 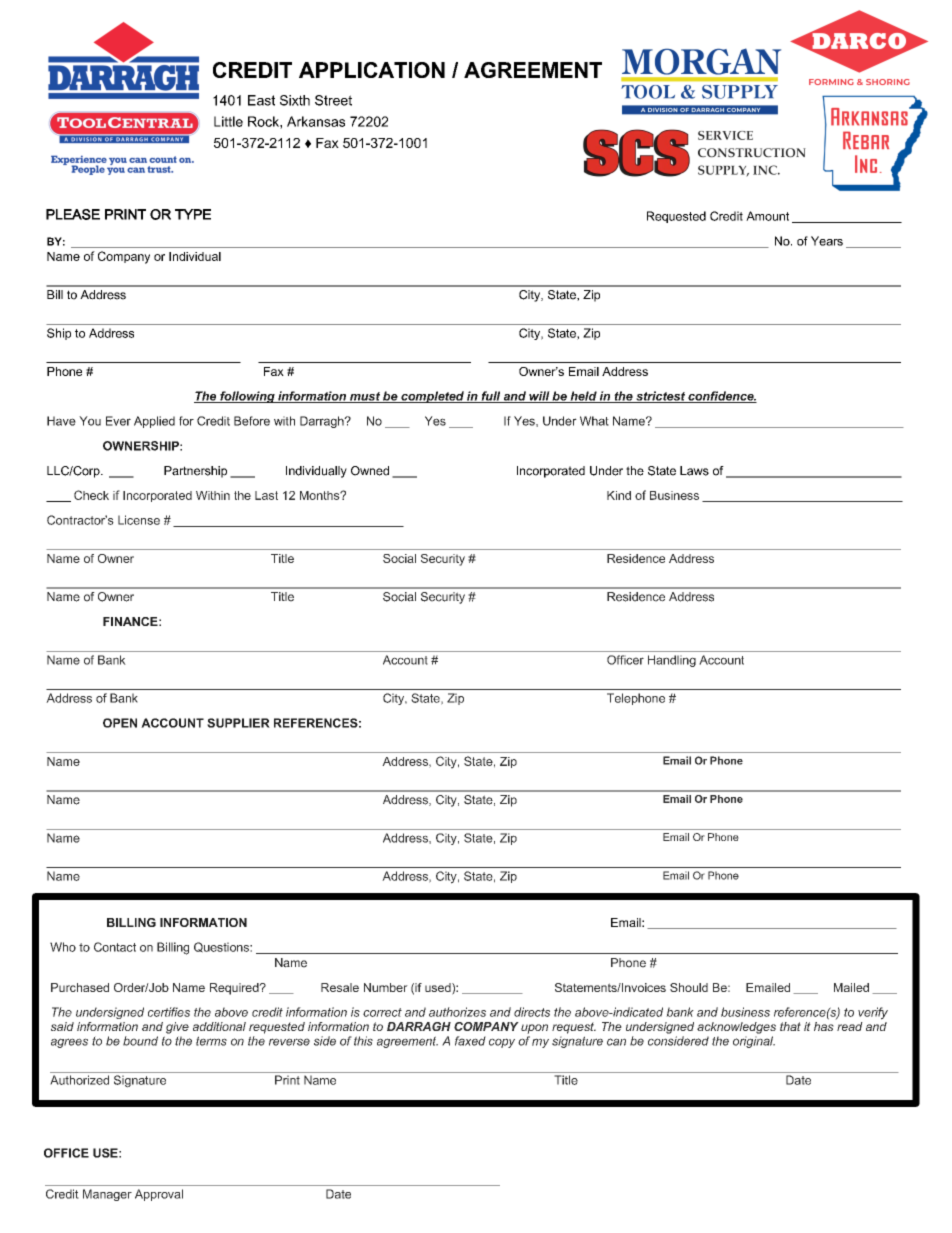 I want to click on OPEN, so click(x=120, y=723).
